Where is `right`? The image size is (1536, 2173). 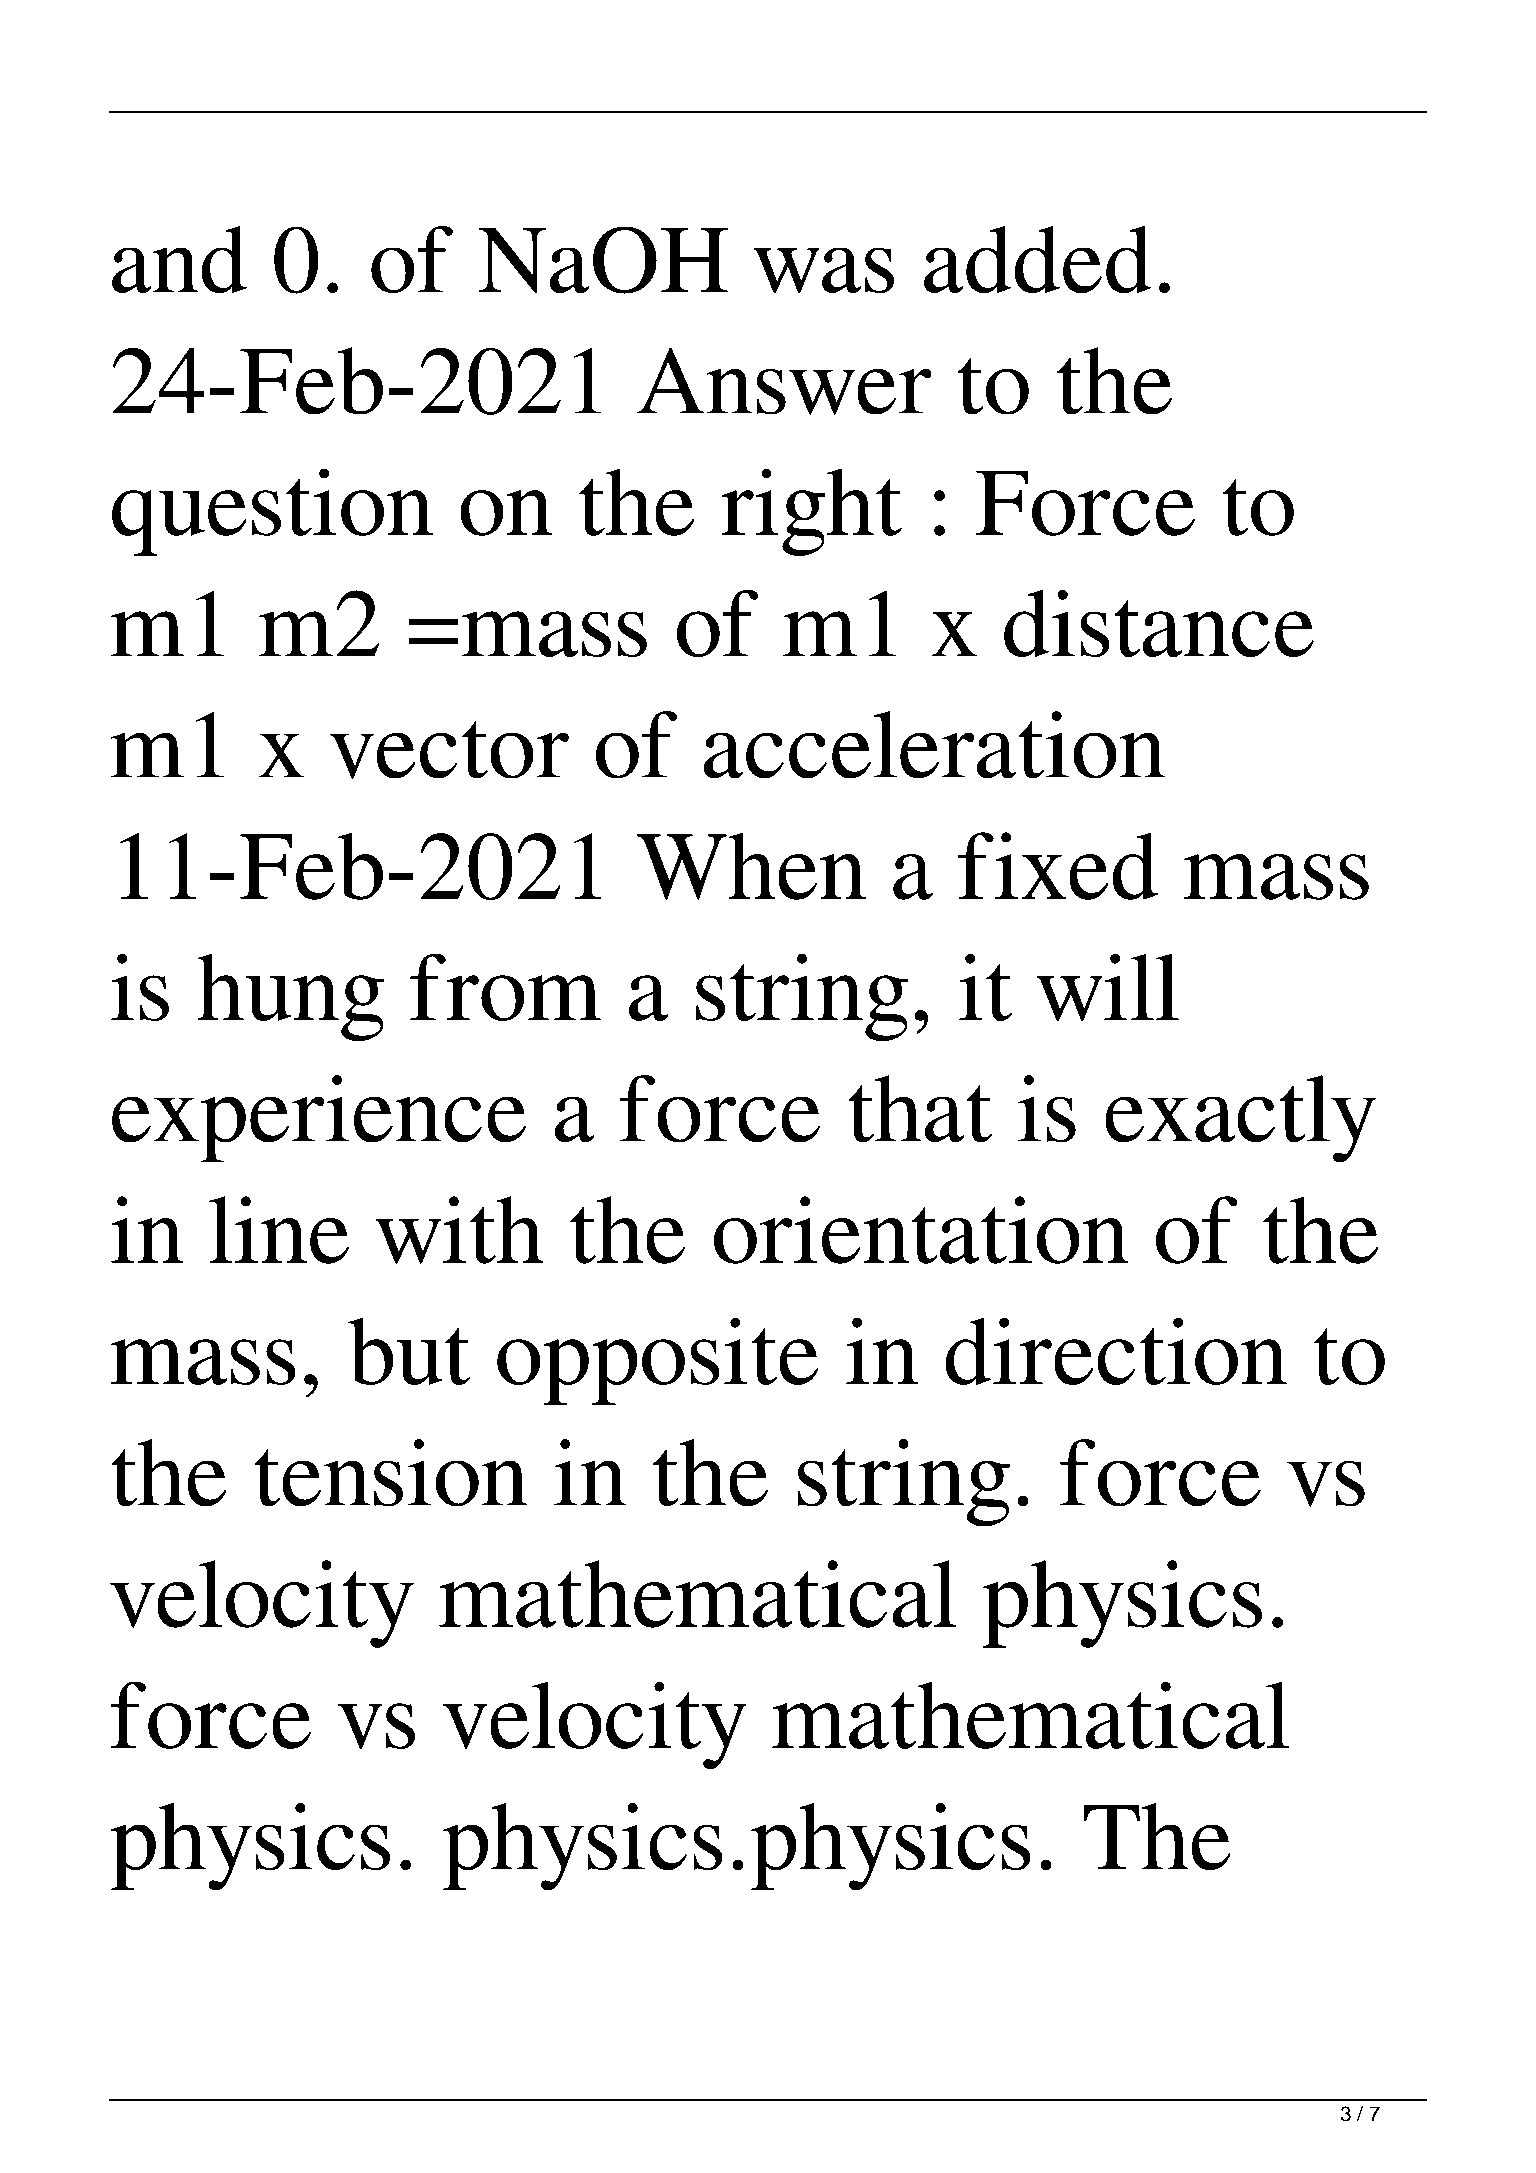
right is located at coordinates (812, 512).
